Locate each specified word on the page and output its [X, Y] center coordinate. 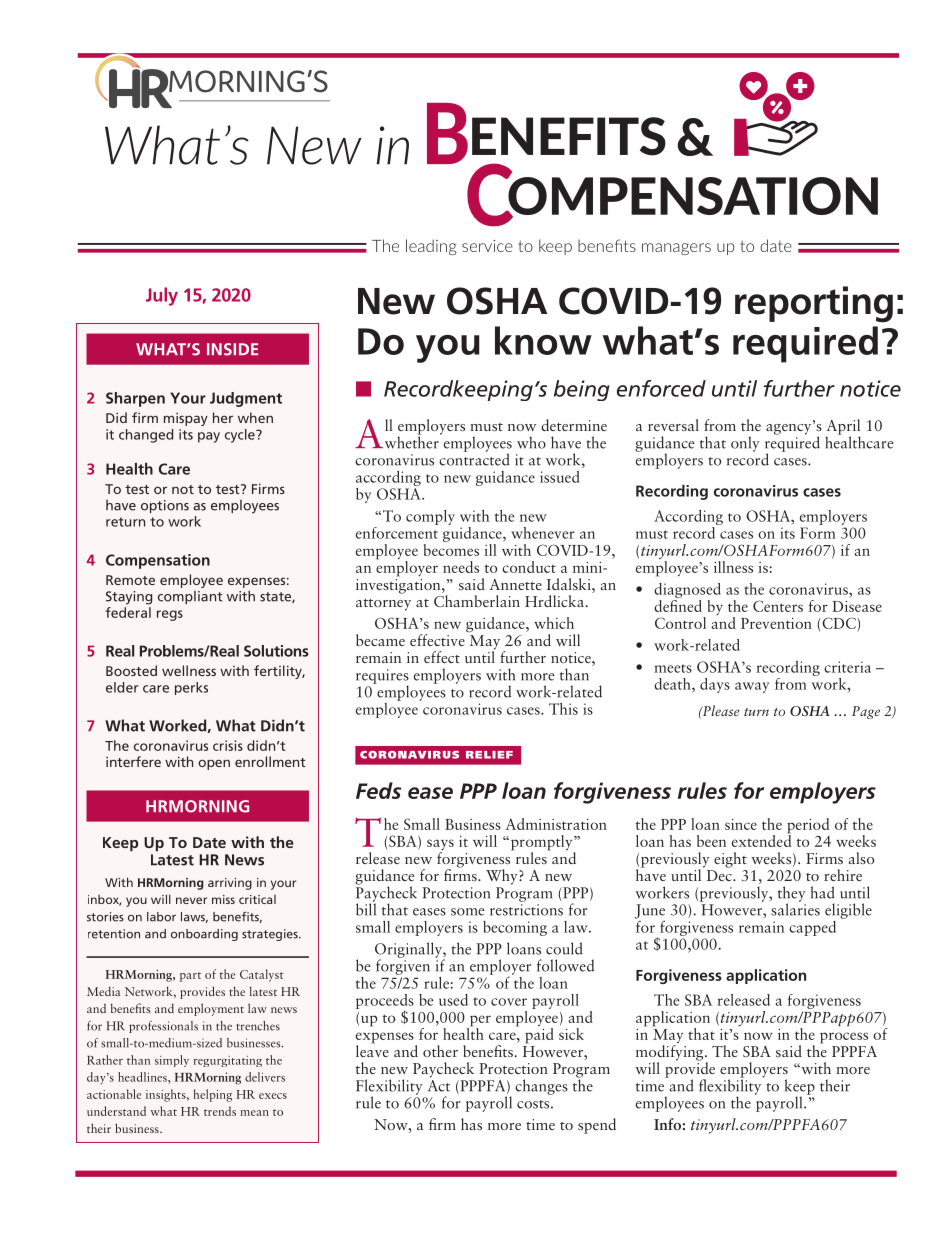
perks [191, 688]
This [563, 709]
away [752, 687]
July [162, 296]
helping [212, 1095]
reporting [814, 304]
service [487, 246]
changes [541, 1087]
